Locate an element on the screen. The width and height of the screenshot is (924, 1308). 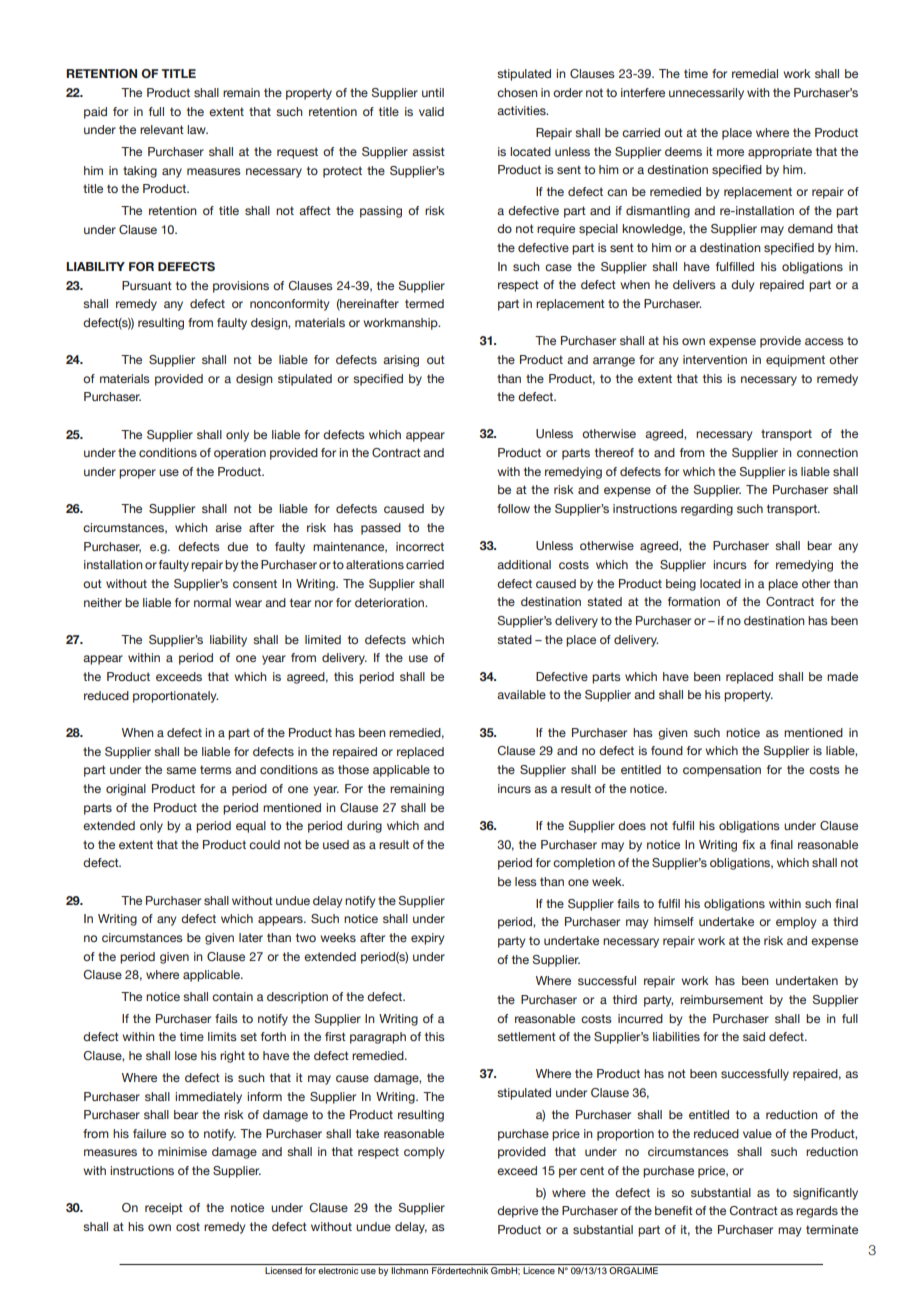
receipt is located at coordinates (164, 1209).
